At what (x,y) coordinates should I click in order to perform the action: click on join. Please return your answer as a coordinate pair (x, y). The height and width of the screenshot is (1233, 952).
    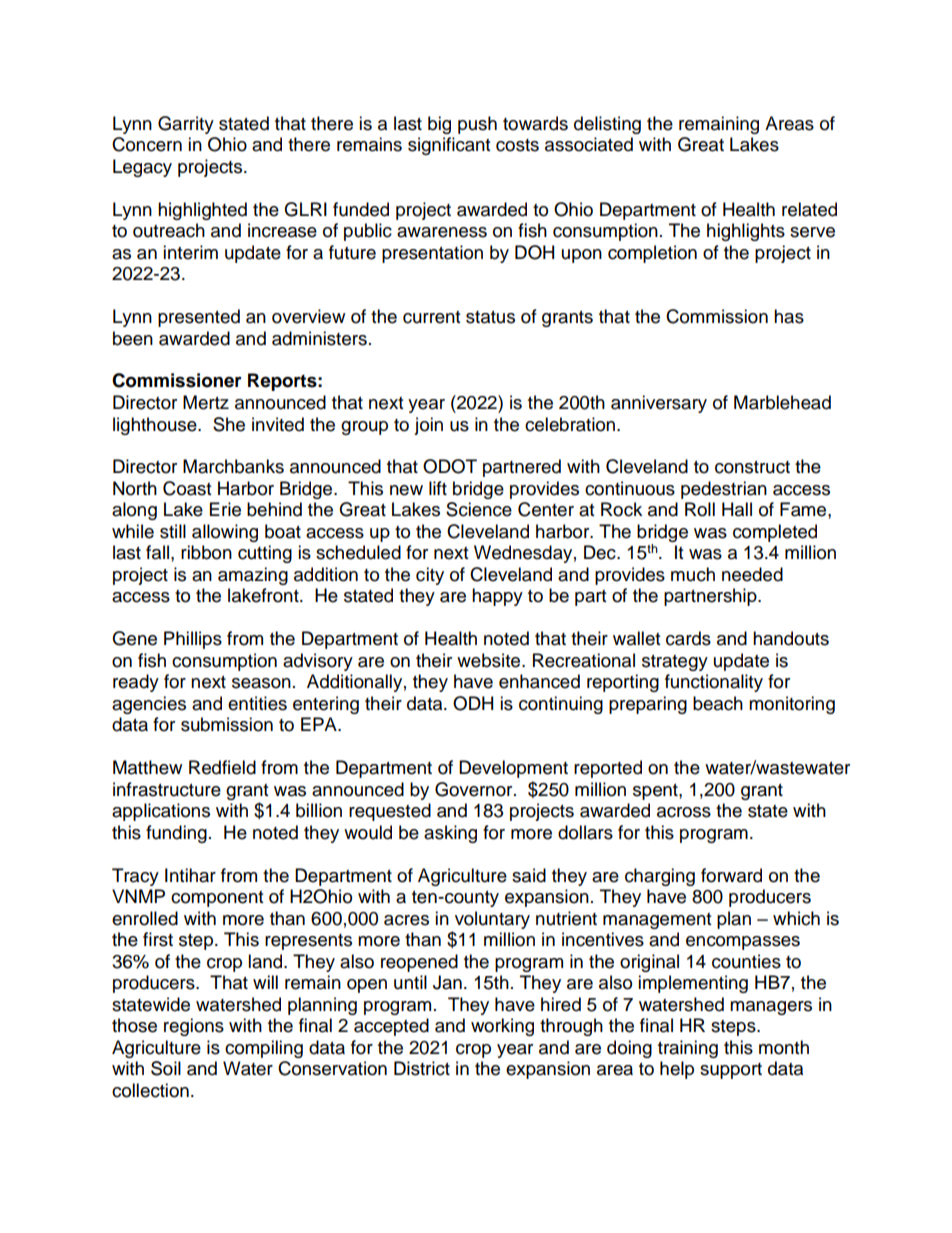
    Looking at the image, I should click on (428, 426).
